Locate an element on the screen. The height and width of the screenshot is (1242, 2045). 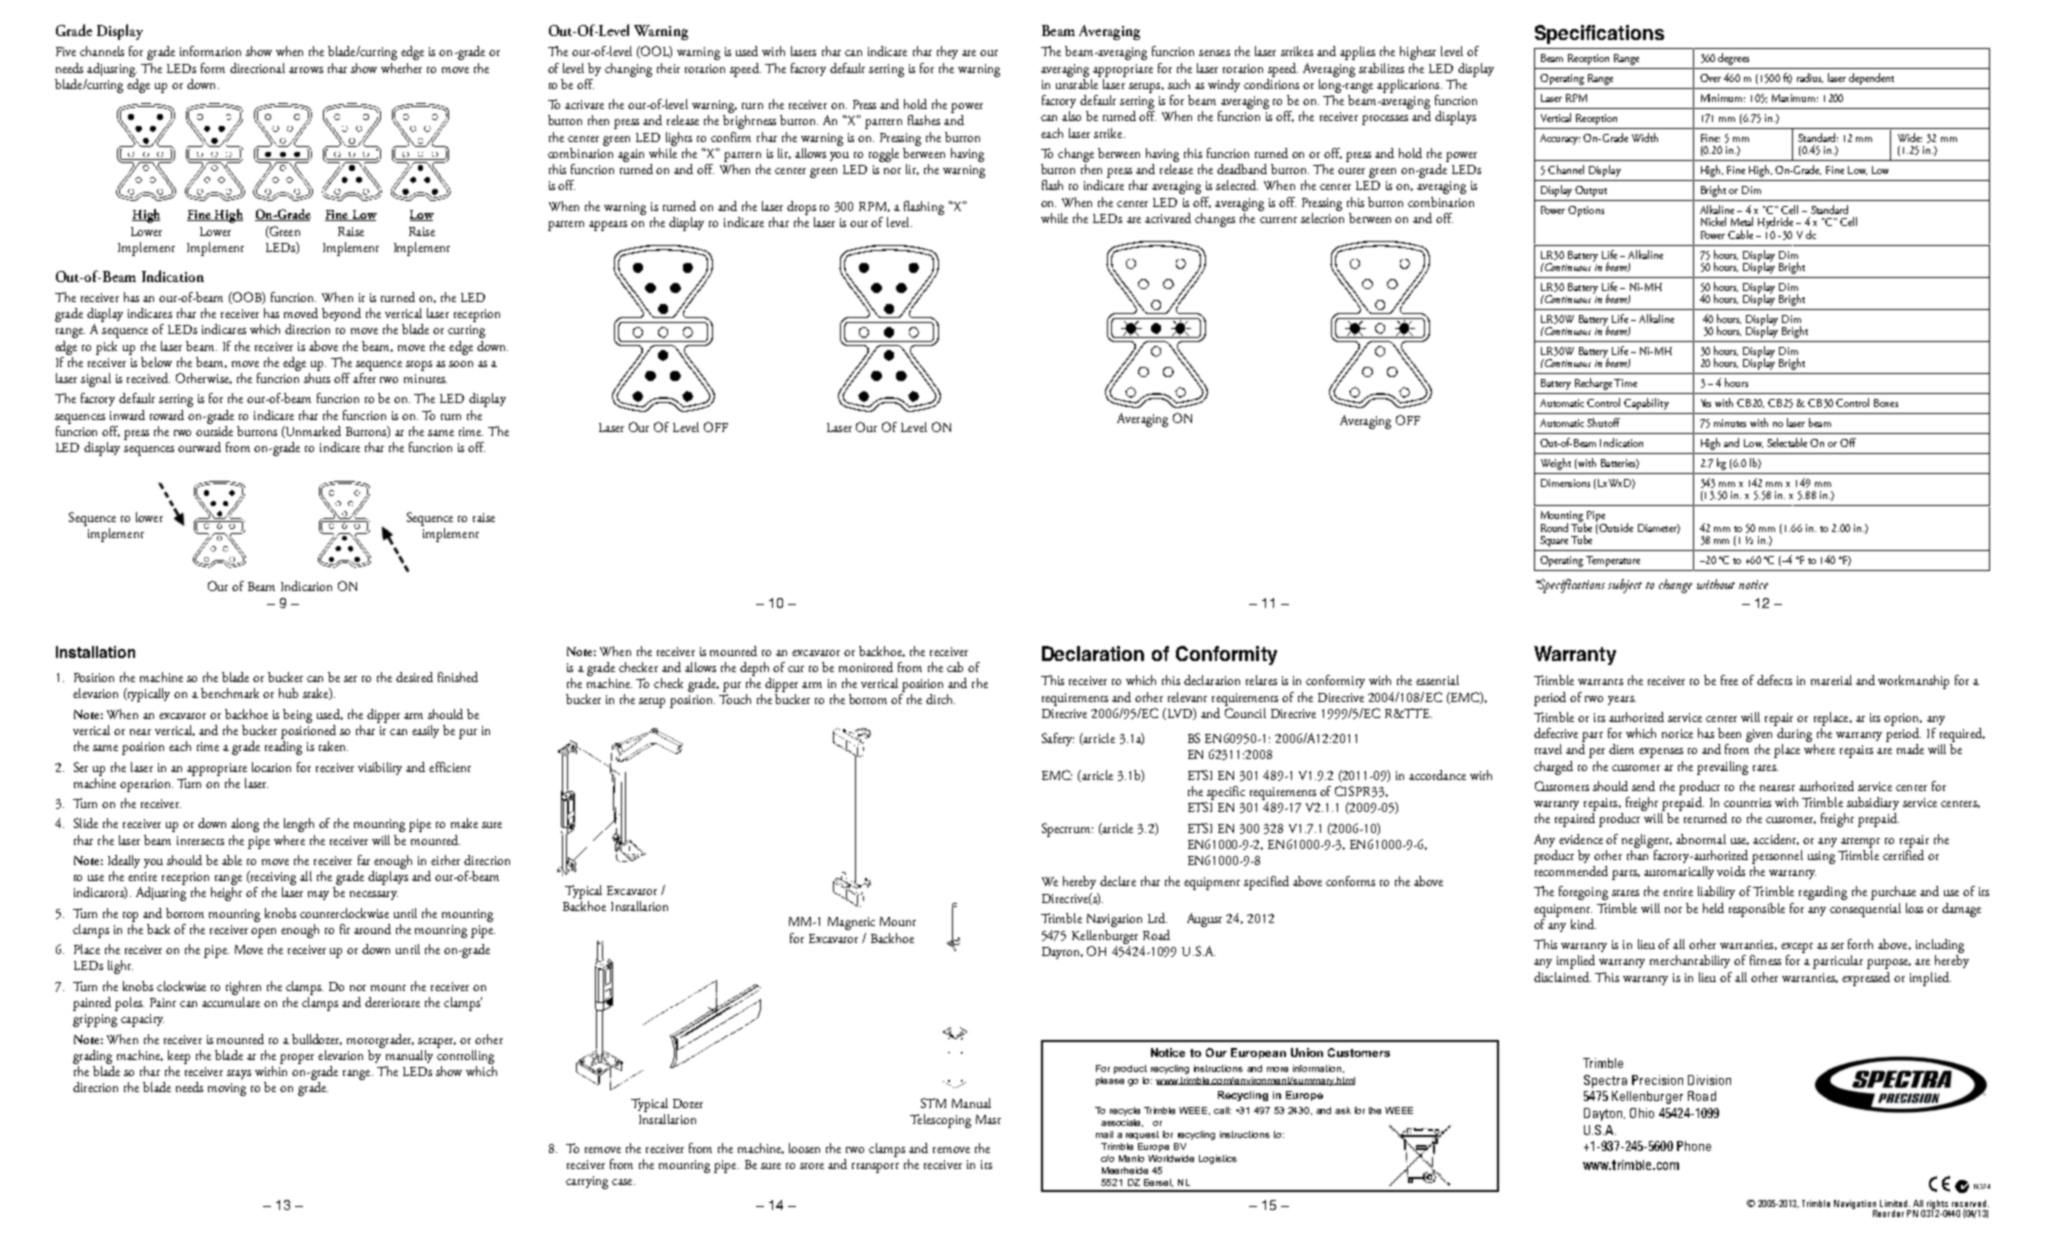
Yes is located at coordinates (1706, 403).
